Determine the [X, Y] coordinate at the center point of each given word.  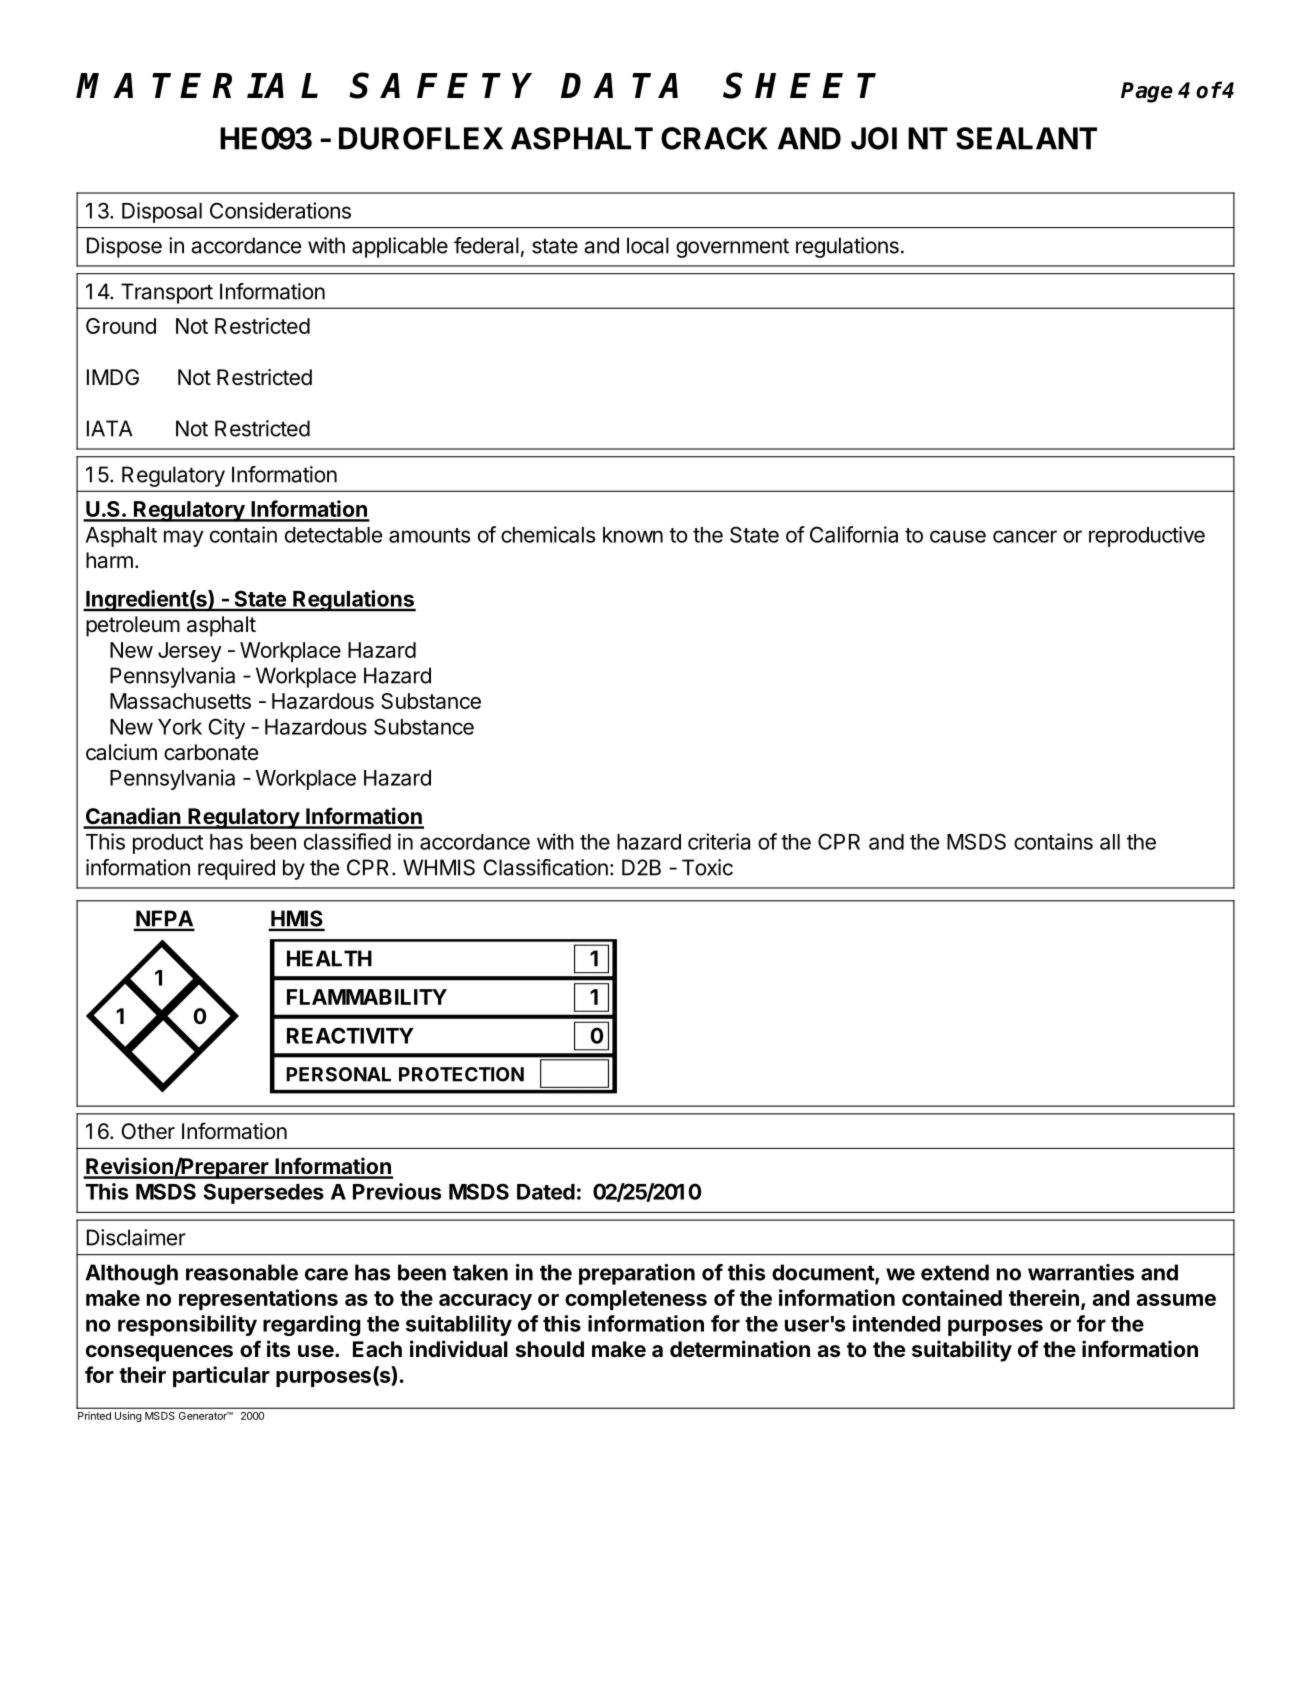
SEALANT [1026, 138]
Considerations [280, 210]
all [1110, 842]
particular [221, 1376]
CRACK [714, 138]
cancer [1025, 536]
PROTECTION [461, 1074]
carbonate [211, 752]
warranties [1081, 1272]
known [633, 535]
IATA [110, 428]
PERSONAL [338, 1074]
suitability [962, 1351]
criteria [719, 841]
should [550, 1349]
